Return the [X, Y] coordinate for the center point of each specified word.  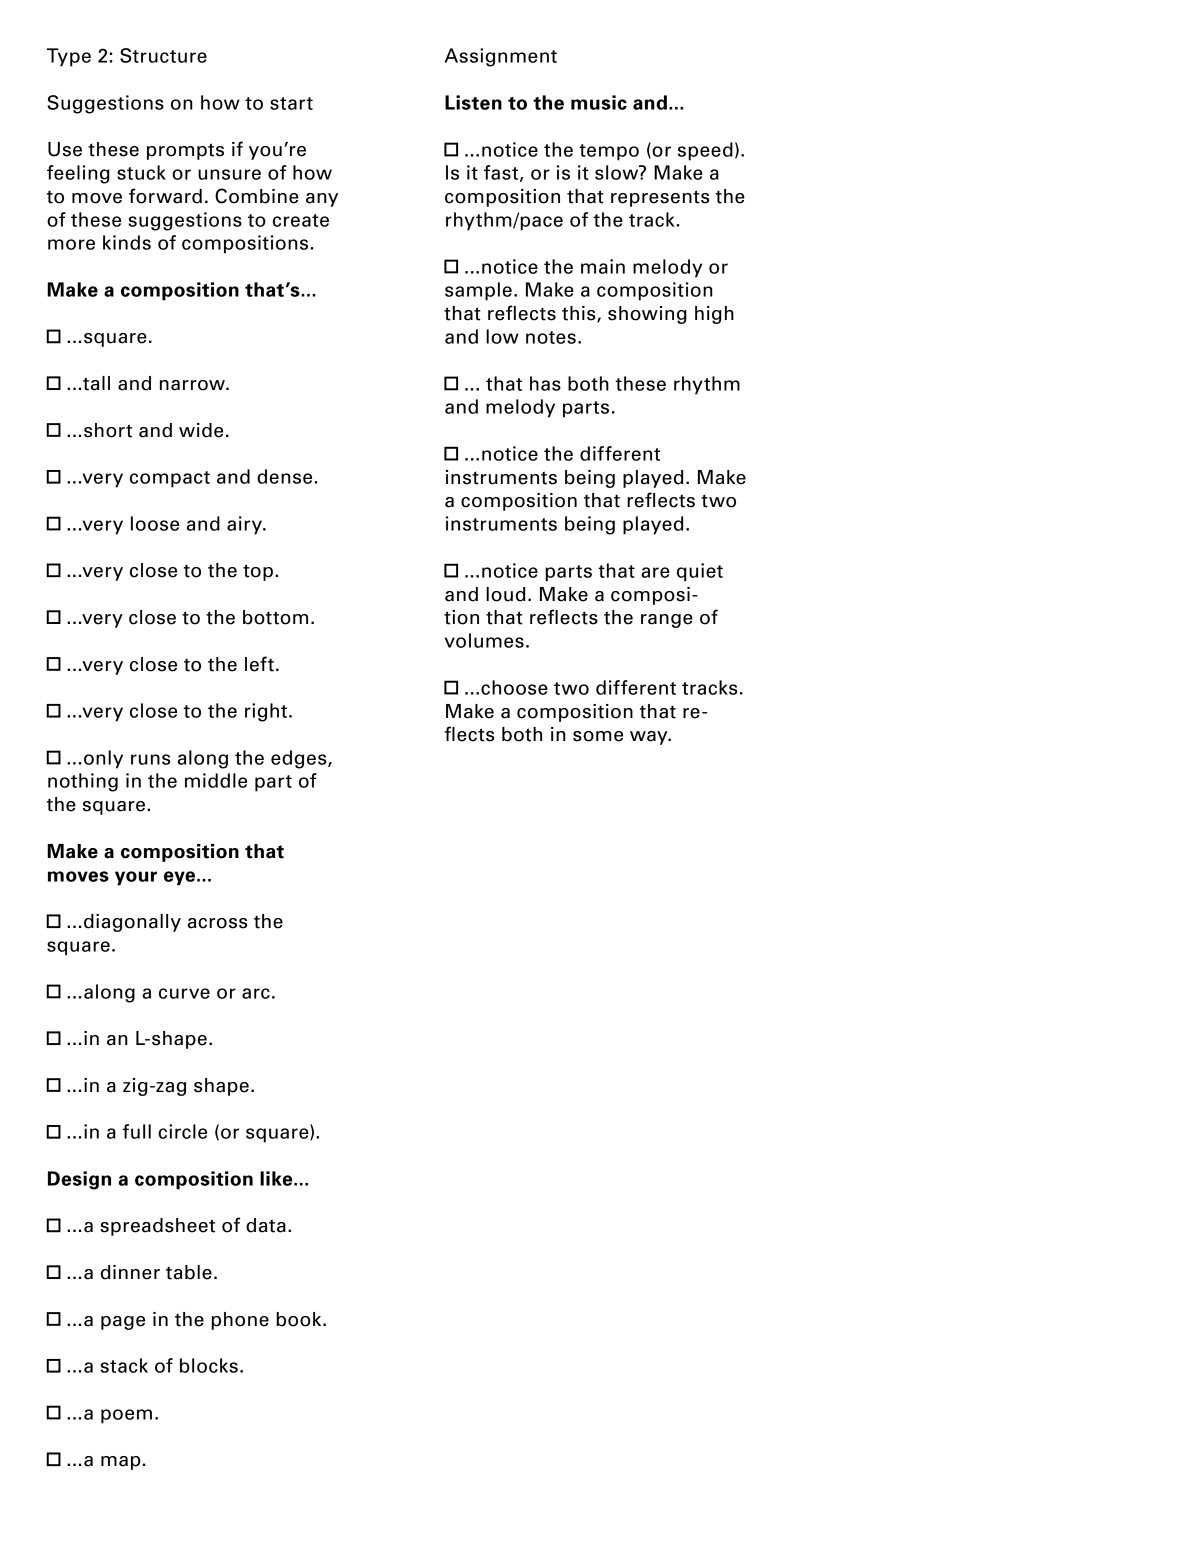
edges [300, 759]
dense [284, 476]
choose [514, 687]
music [599, 102]
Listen [473, 102]
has [545, 383]
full [136, 1131]
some [598, 736]
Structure [163, 55]
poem [126, 1416]
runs [150, 759]
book [300, 1319]
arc [256, 993]
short [108, 430]
